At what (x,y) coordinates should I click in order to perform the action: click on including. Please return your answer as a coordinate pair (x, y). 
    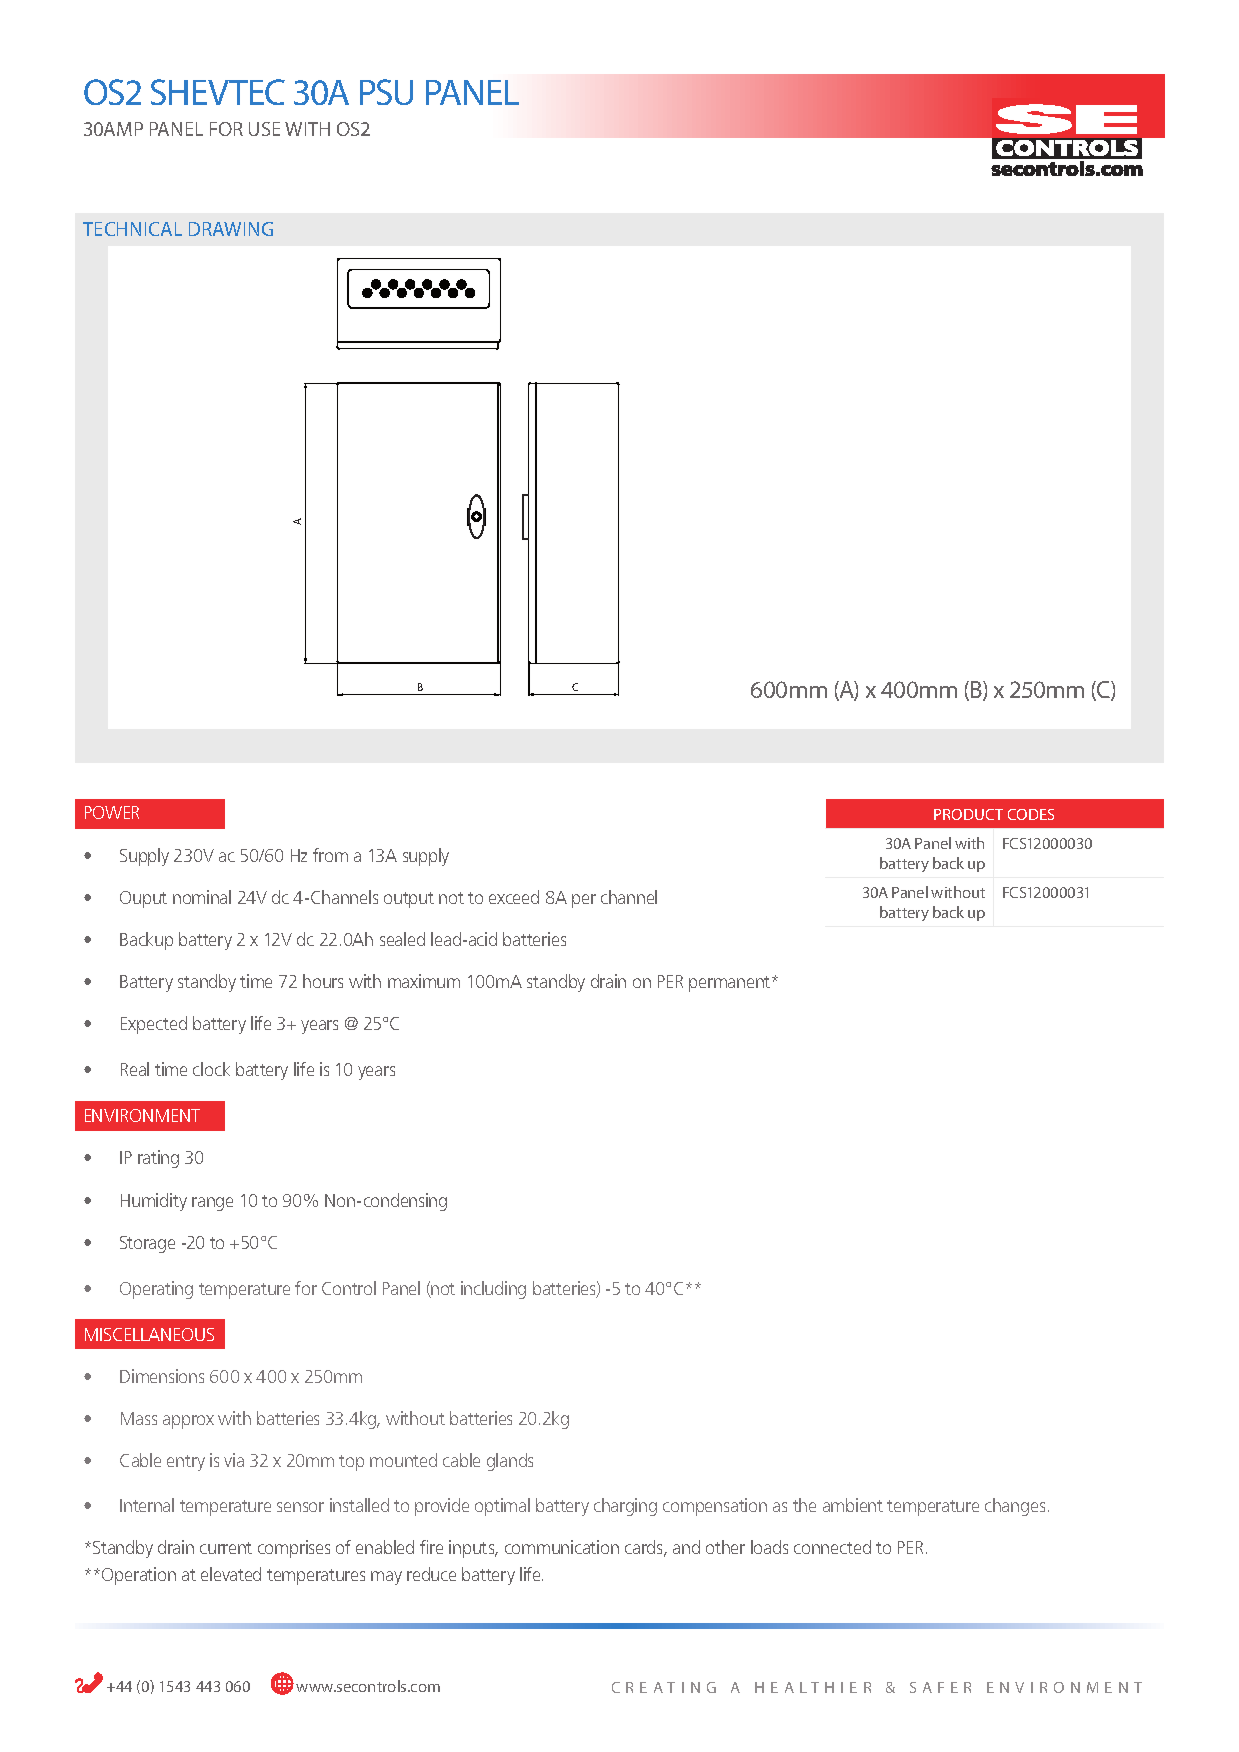
    Looking at the image, I should click on (493, 1290).
